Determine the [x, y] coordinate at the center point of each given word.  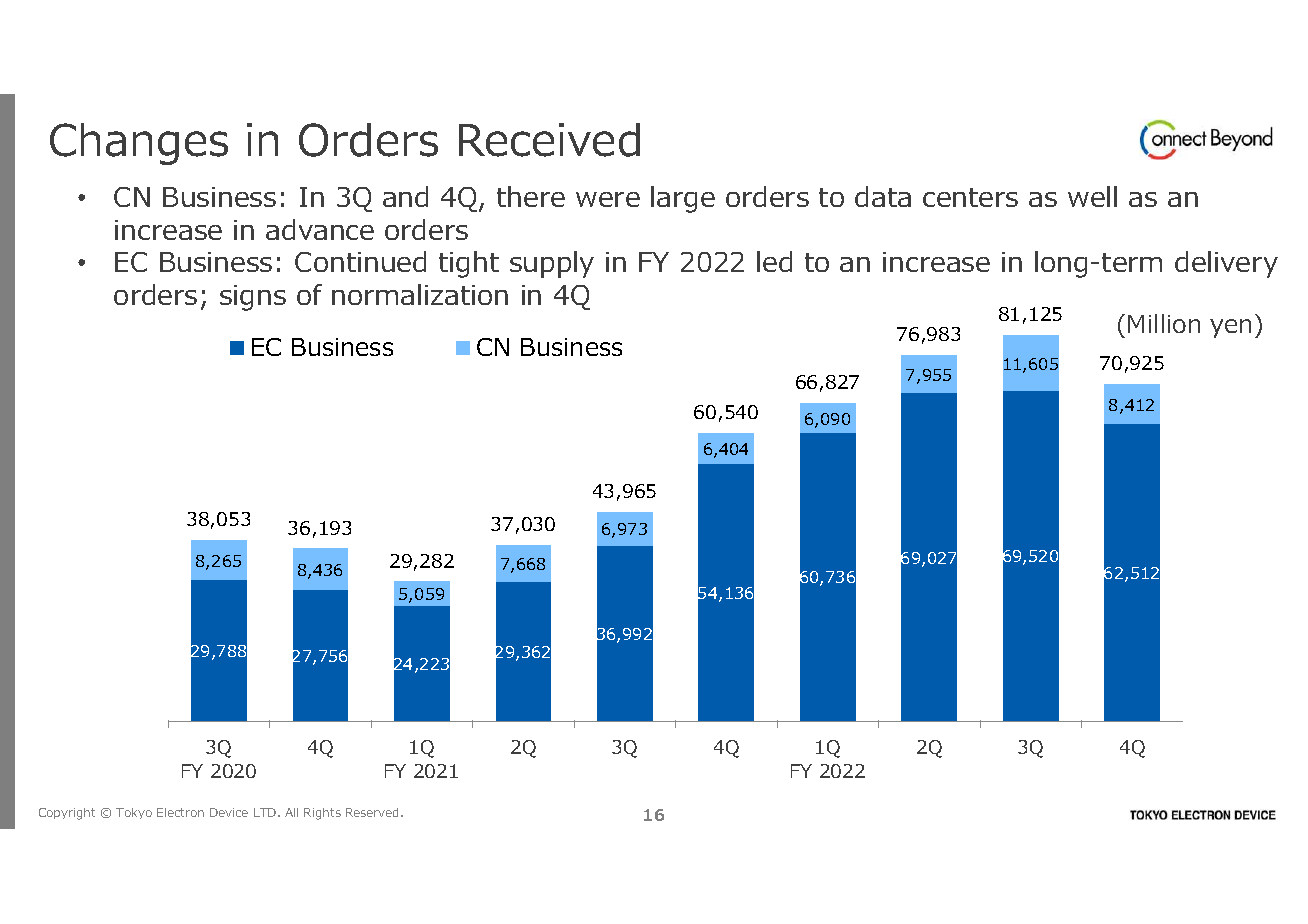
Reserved [374, 812]
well [1092, 196]
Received [549, 140]
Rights [322, 814]
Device [229, 812]
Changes [139, 144]
